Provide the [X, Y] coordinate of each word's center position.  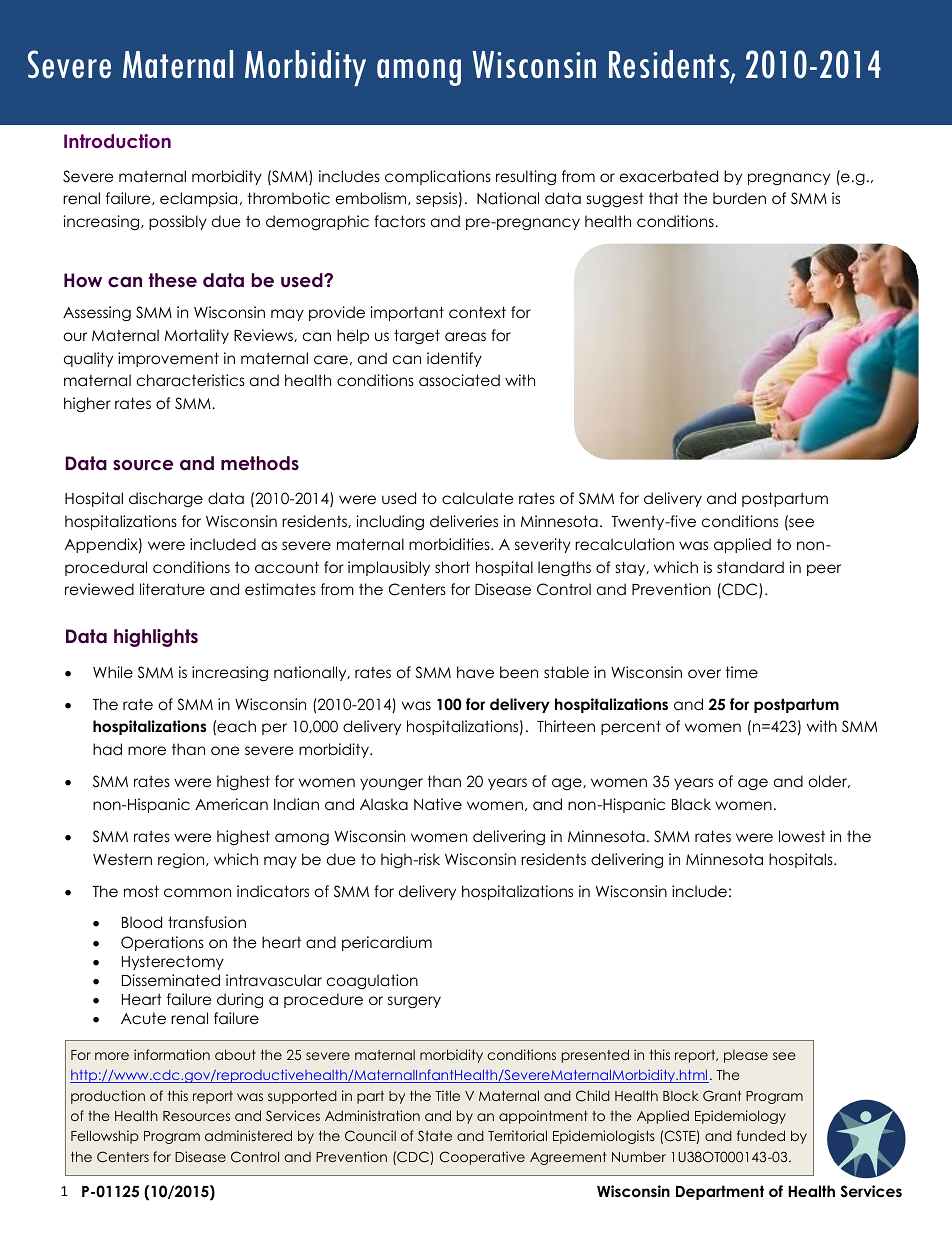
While [113, 672]
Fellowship [105, 1137]
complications [438, 177]
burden [739, 198]
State [435, 1135]
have [475, 672]
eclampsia [198, 199]
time [741, 672]
